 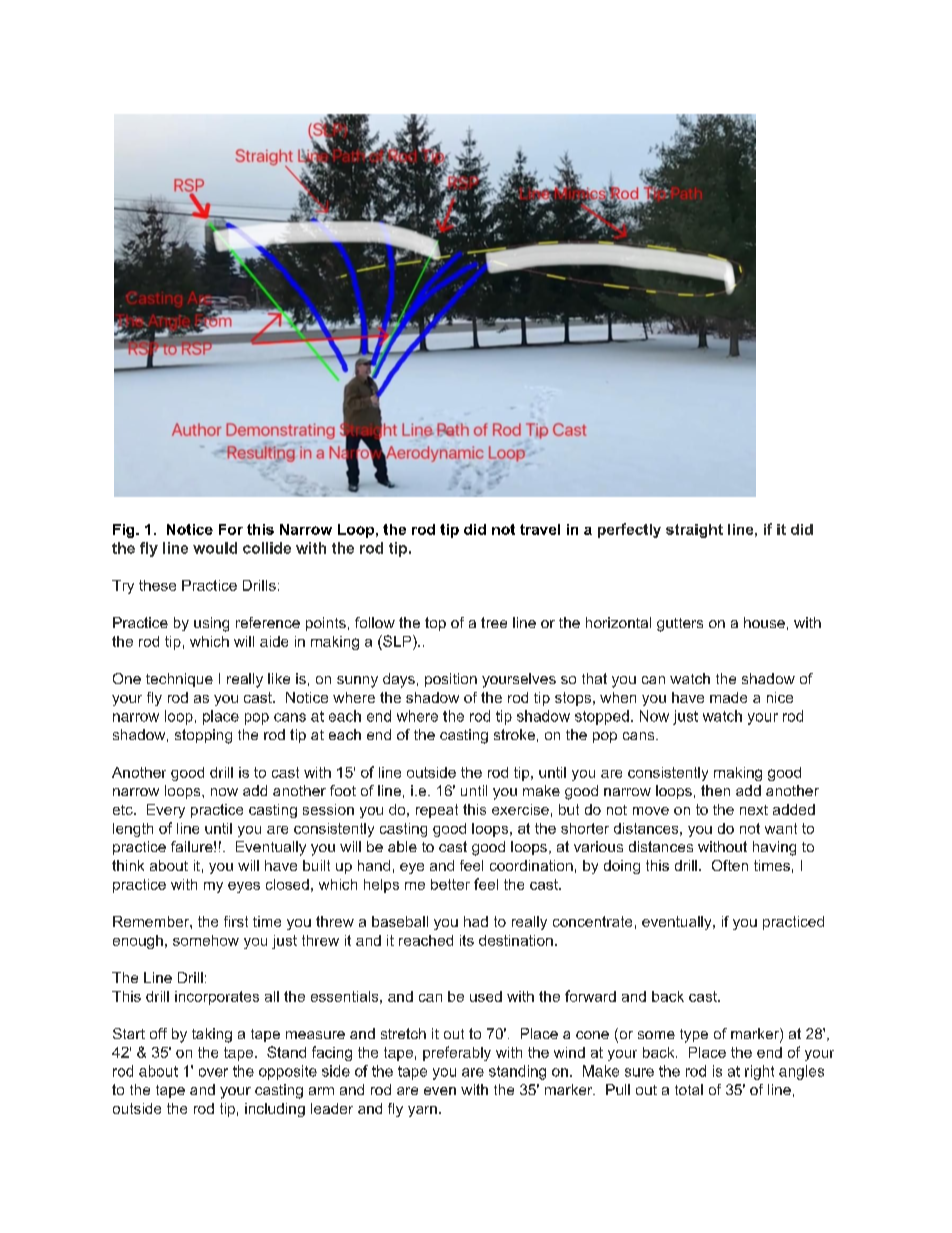 What do you see at coordinates (138, 942) in the screenshot?
I see `enough` at bounding box center [138, 942].
